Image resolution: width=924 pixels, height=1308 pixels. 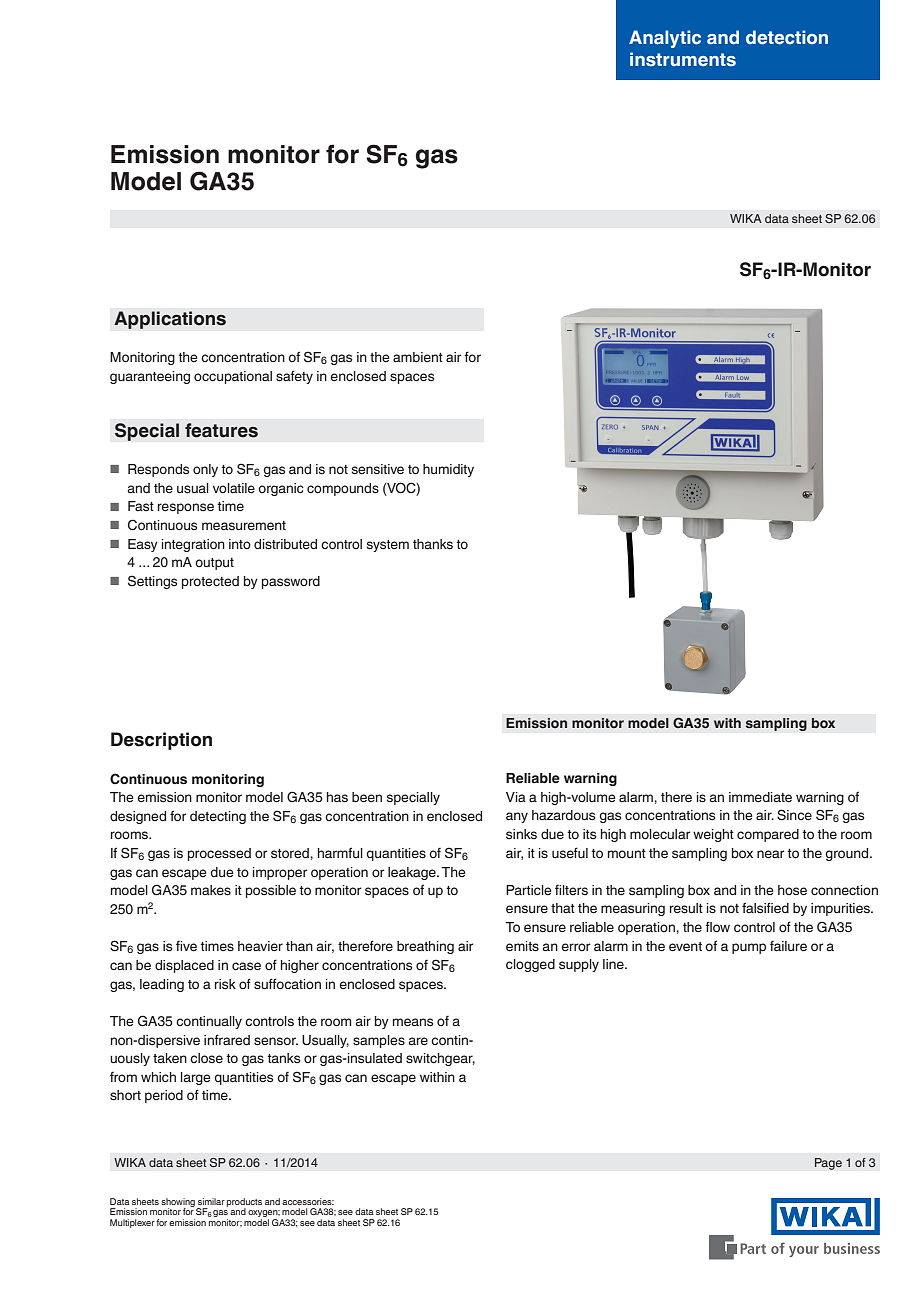 What do you see at coordinates (828, 1164) in the image?
I see `Page` at bounding box center [828, 1164].
